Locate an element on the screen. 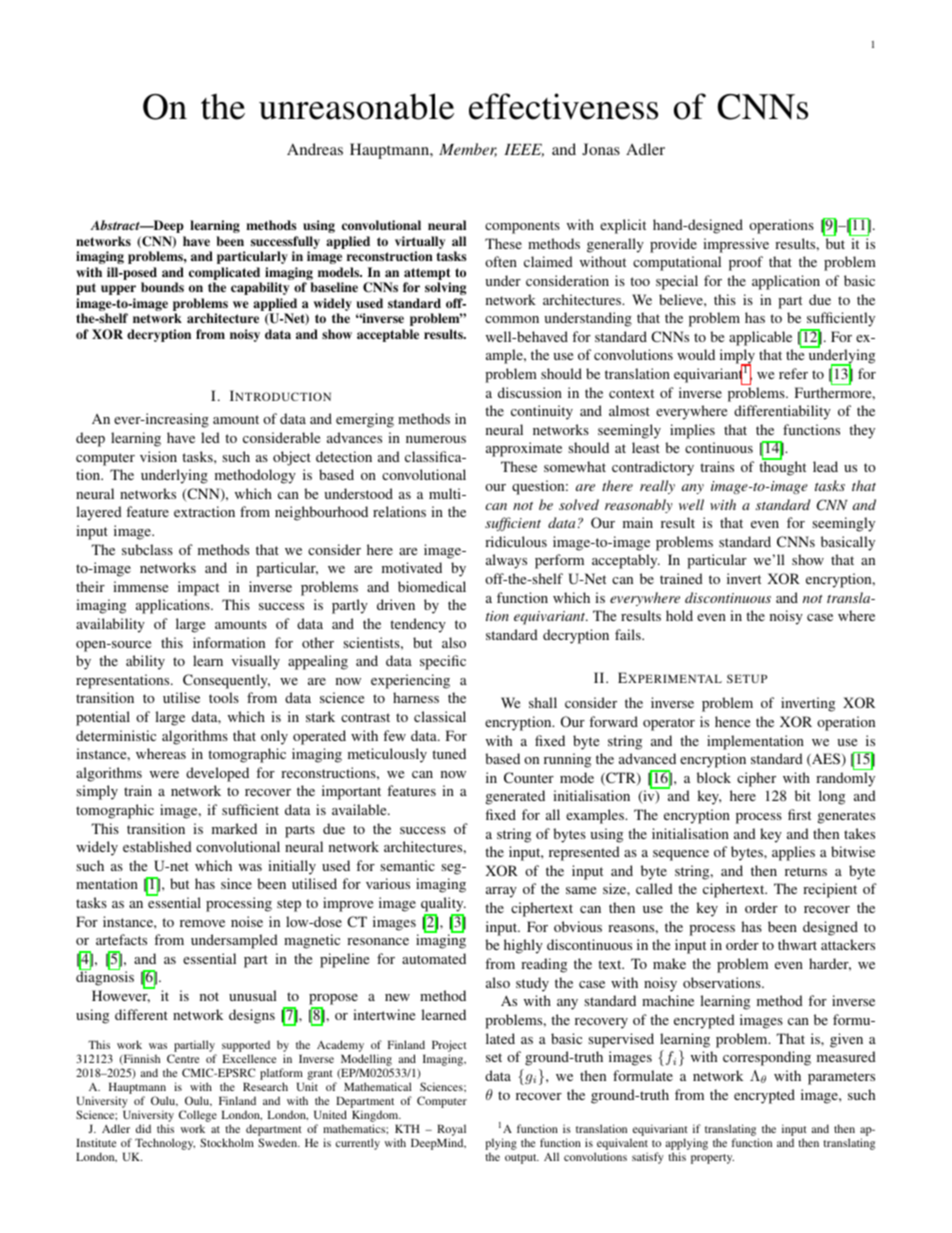 The image size is (952, 1233). specific is located at coordinates (443, 662).
